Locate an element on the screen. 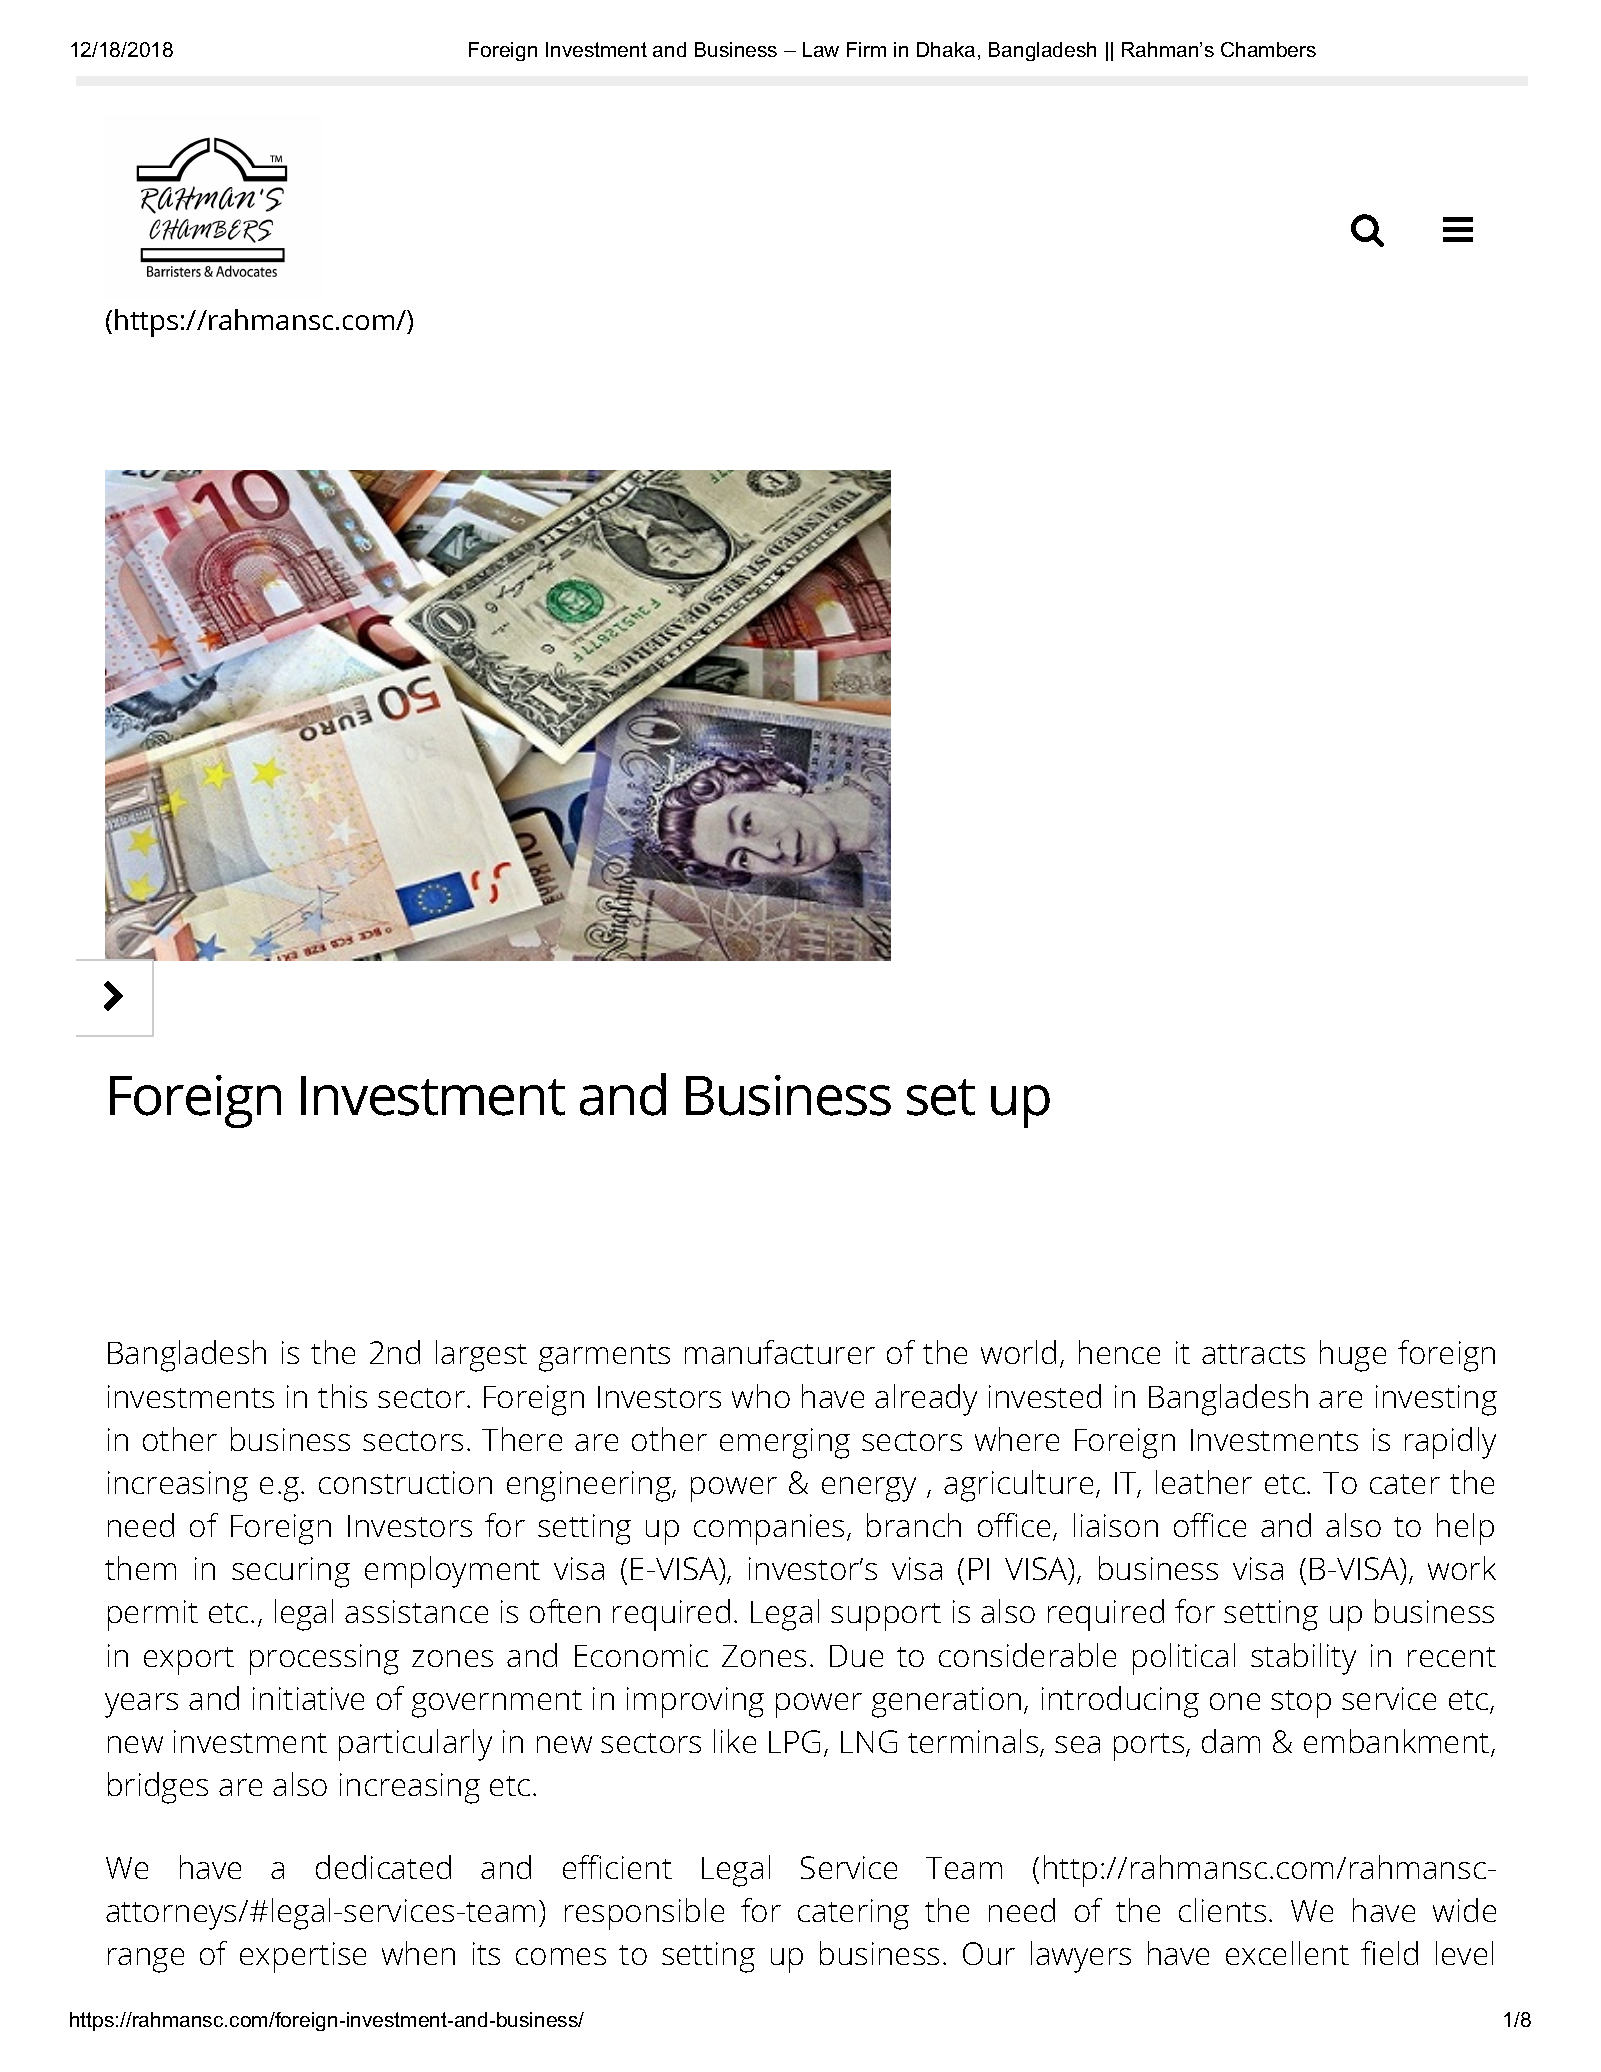  Chambers is located at coordinates (1268, 49).
